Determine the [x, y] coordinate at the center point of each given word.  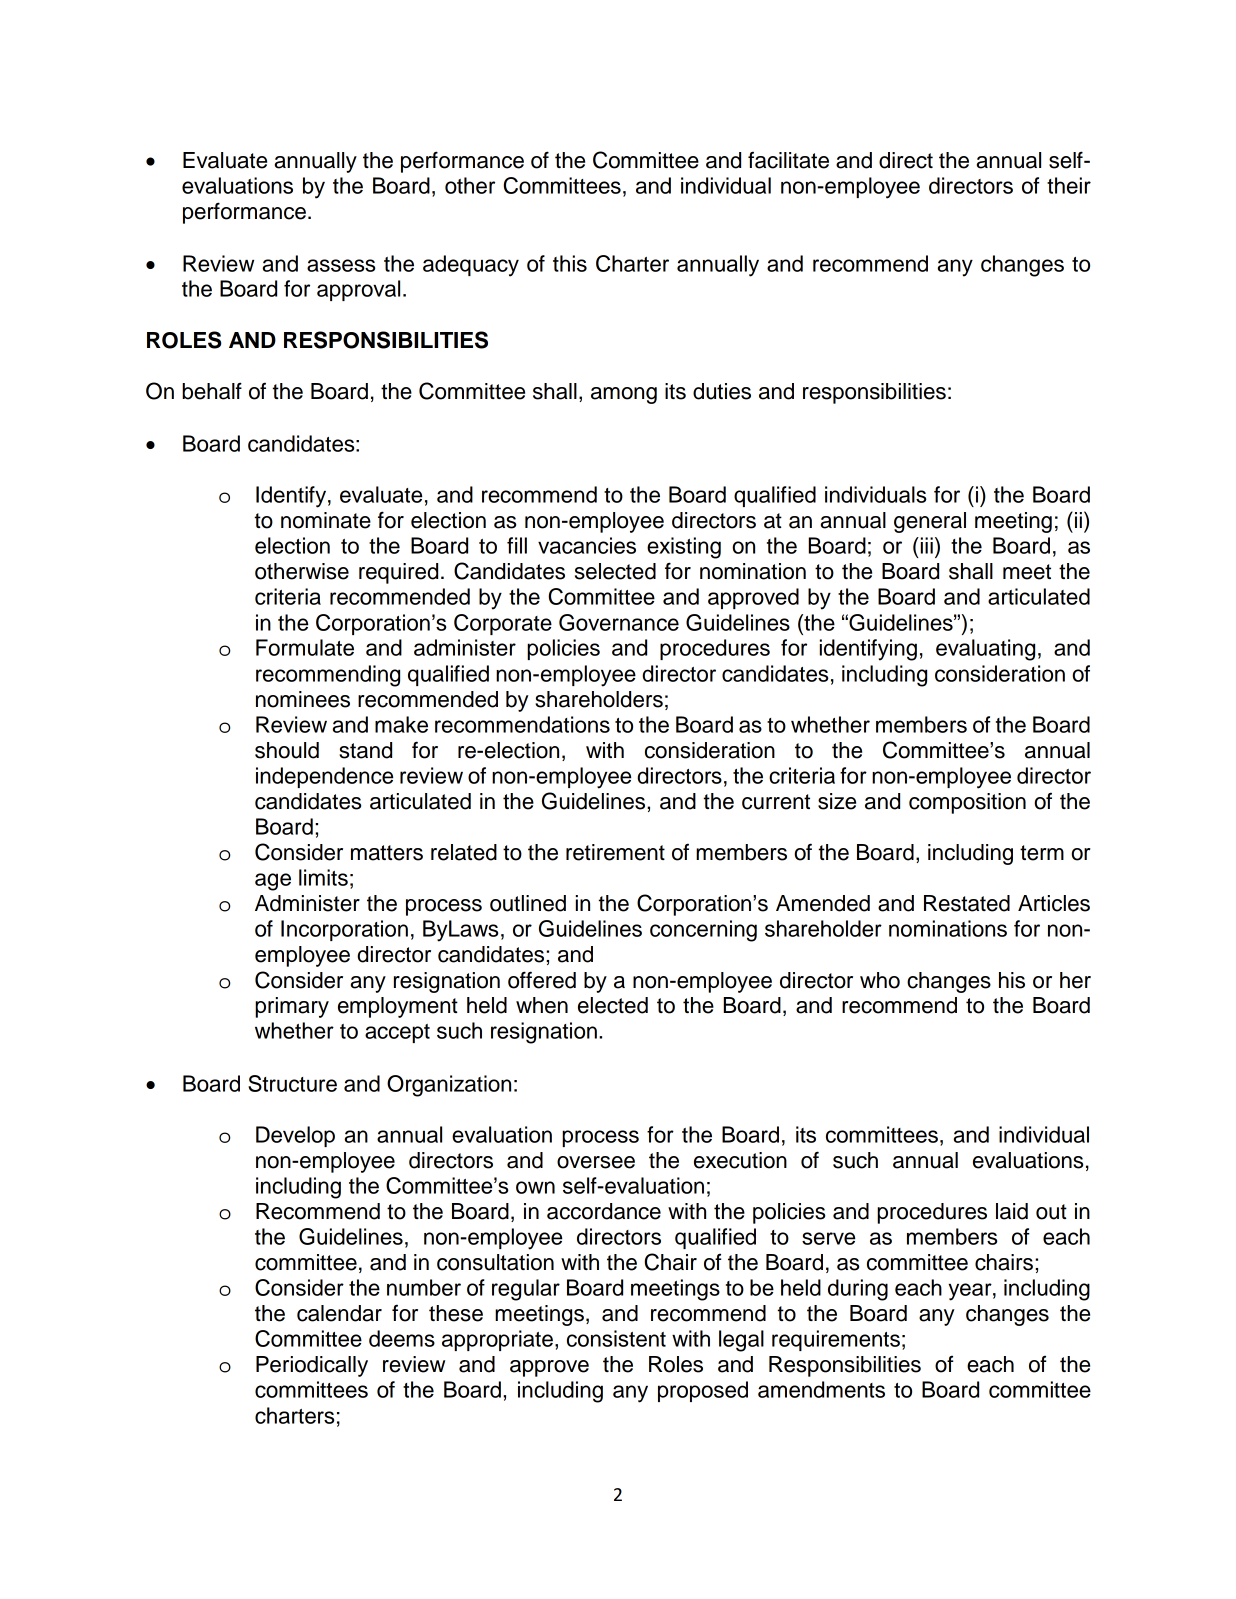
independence [324, 777]
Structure [292, 1083]
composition [967, 803]
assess [341, 265]
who [880, 980]
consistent [616, 1338]
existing [684, 548]
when [542, 1005]
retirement [615, 852]
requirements [836, 1340]
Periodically [312, 1366]
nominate [326, 520]
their [1069, 185]
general [930, 522]
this [570, 263]
